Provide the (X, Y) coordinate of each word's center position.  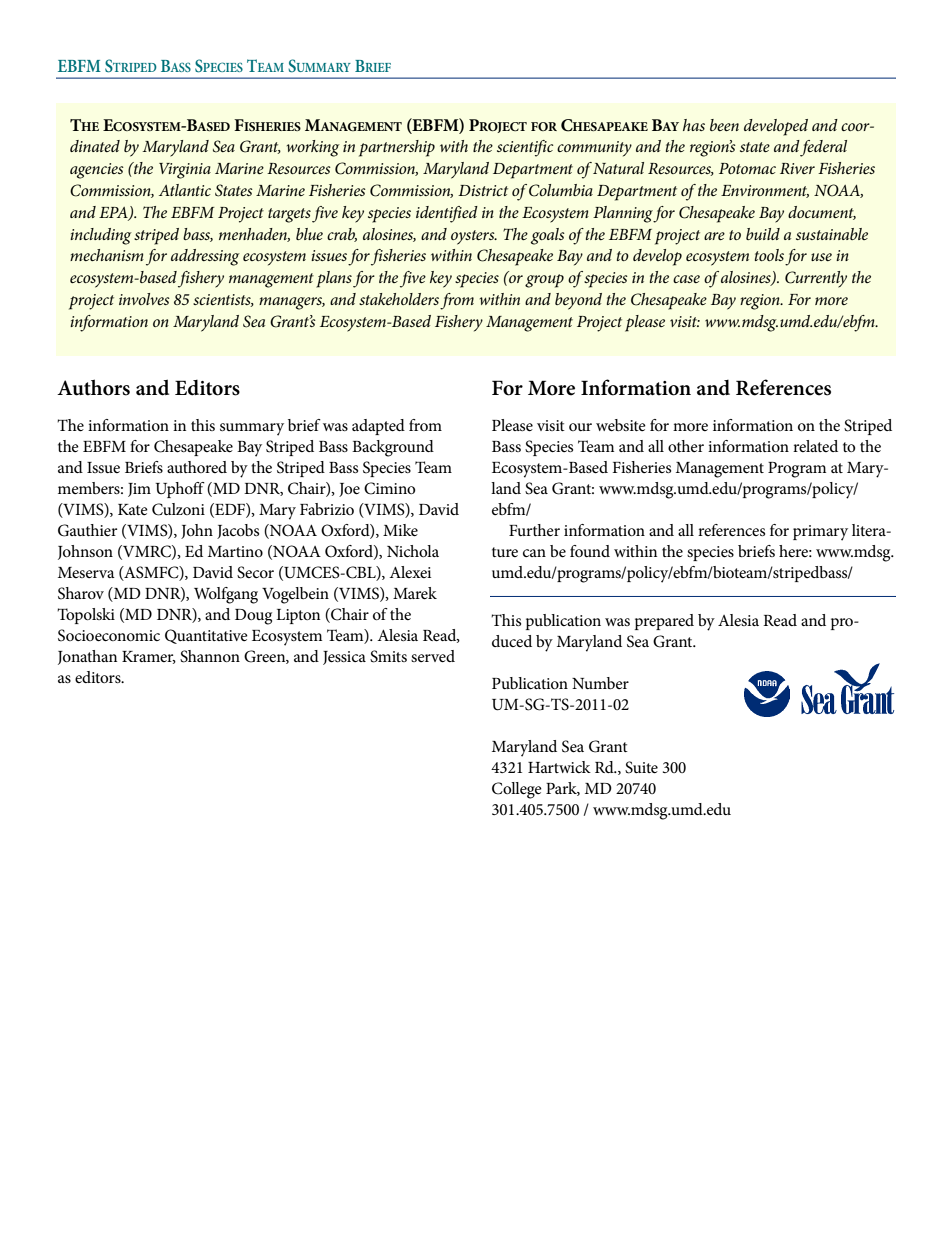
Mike (400, 530)
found (590, 551)
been (724, 125)
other (686, 446)
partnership (397, 148)
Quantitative (206, 636)
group (544, 281)
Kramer (149, 657)
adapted (378, 427)
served (433, 656)
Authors (93, 387)
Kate (133, 509)
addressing (205, 257)
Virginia (185, 171)
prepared (664, 622)
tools (769, 255)
